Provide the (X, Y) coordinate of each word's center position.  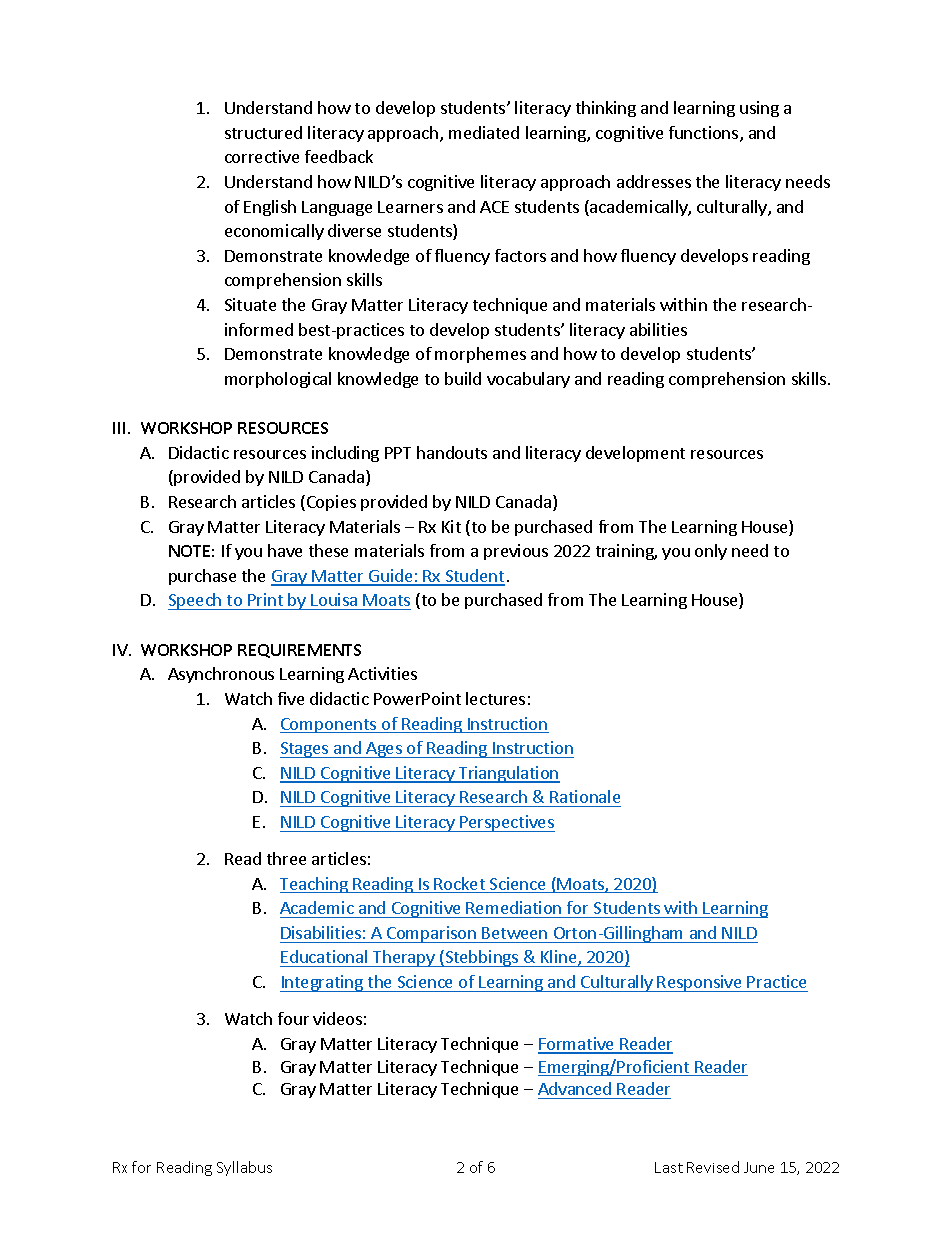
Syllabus (244, 1168)
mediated (484, 132)
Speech (196, 601)
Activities (382, 673)
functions (705, 134)
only (711, 552)
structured (263, 132)
